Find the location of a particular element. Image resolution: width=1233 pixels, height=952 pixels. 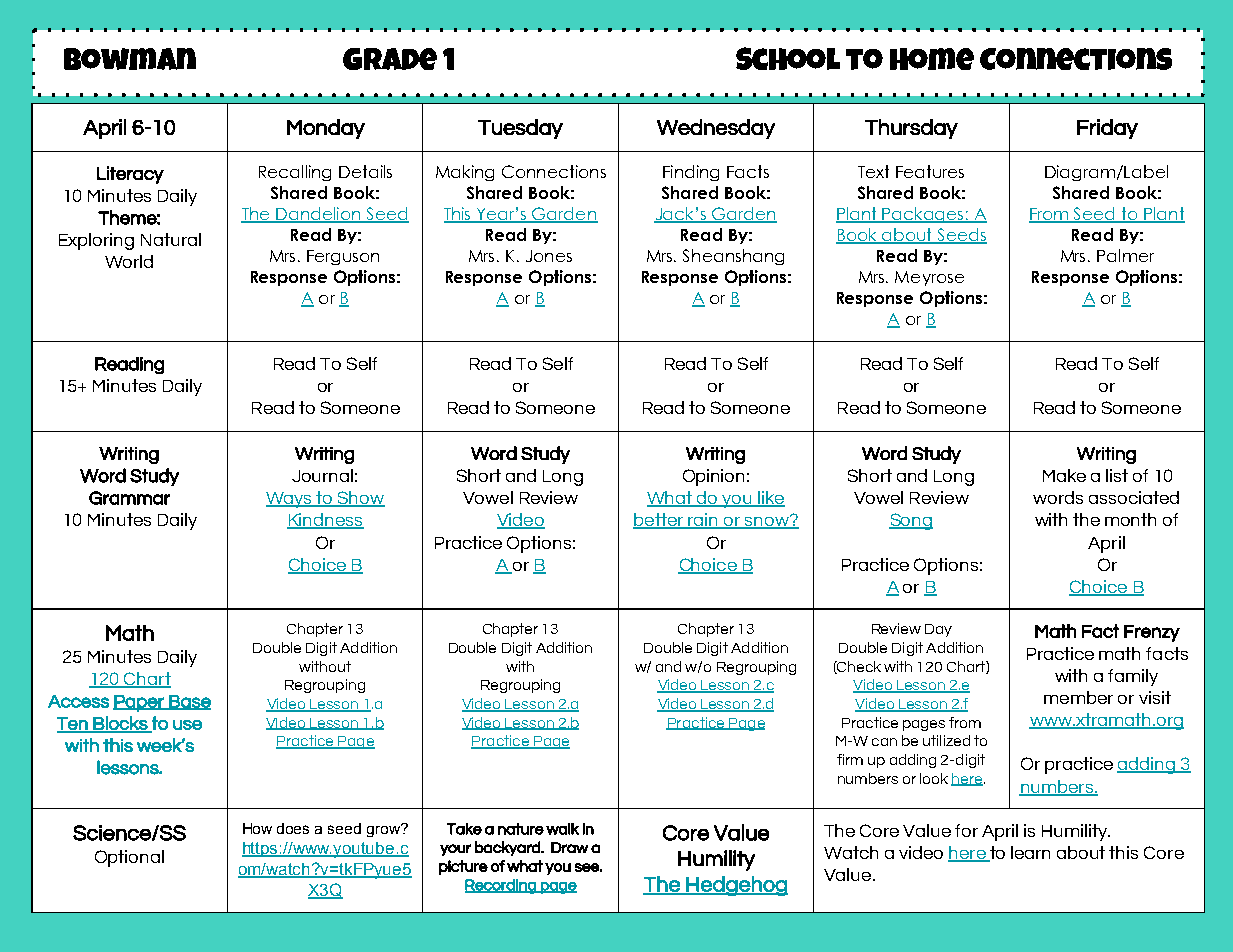

Make is located at coordinates (1064, 475).
